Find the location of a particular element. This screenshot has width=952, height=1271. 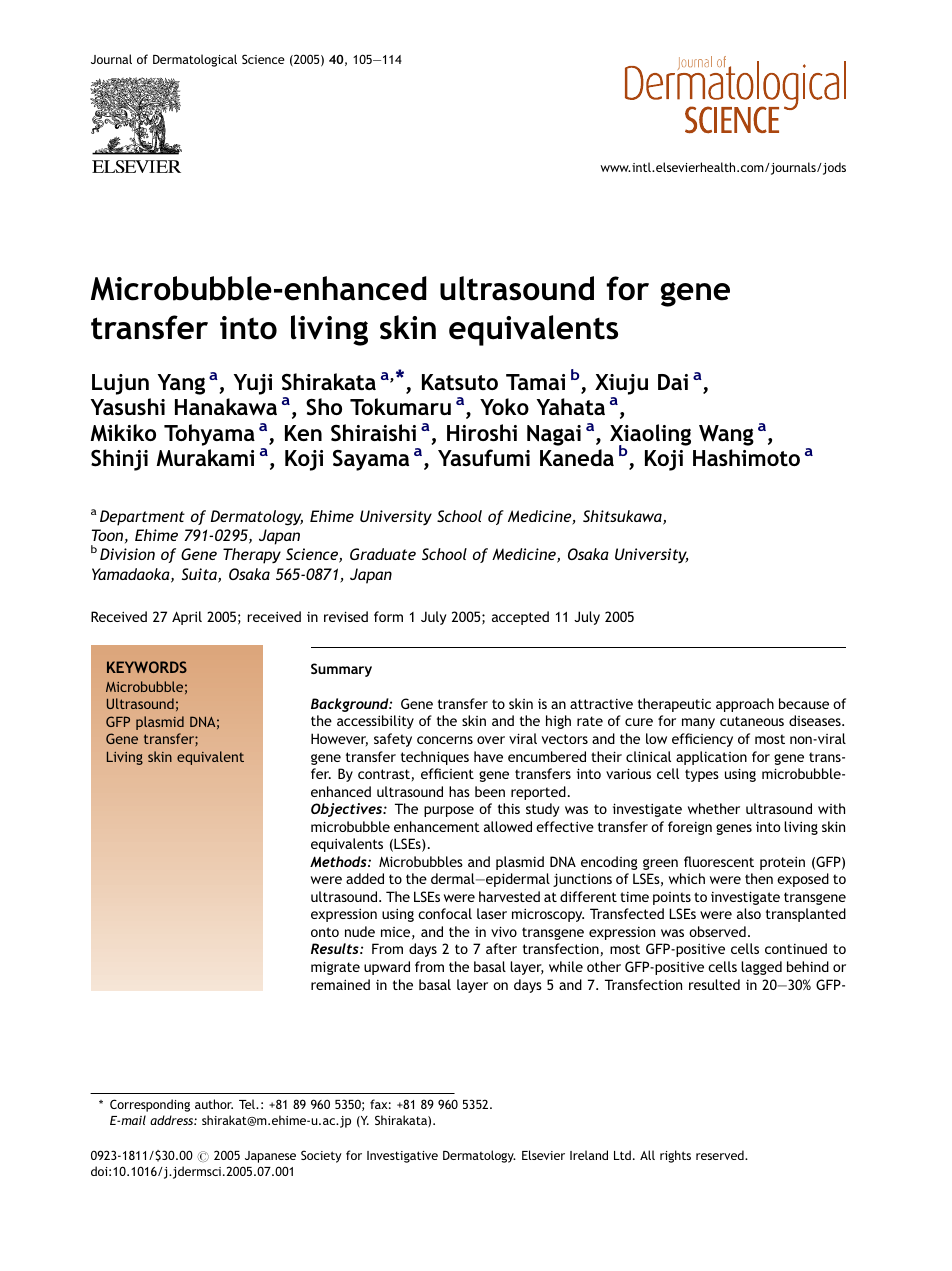

Investigative is located at coordinates (402, 1157).
